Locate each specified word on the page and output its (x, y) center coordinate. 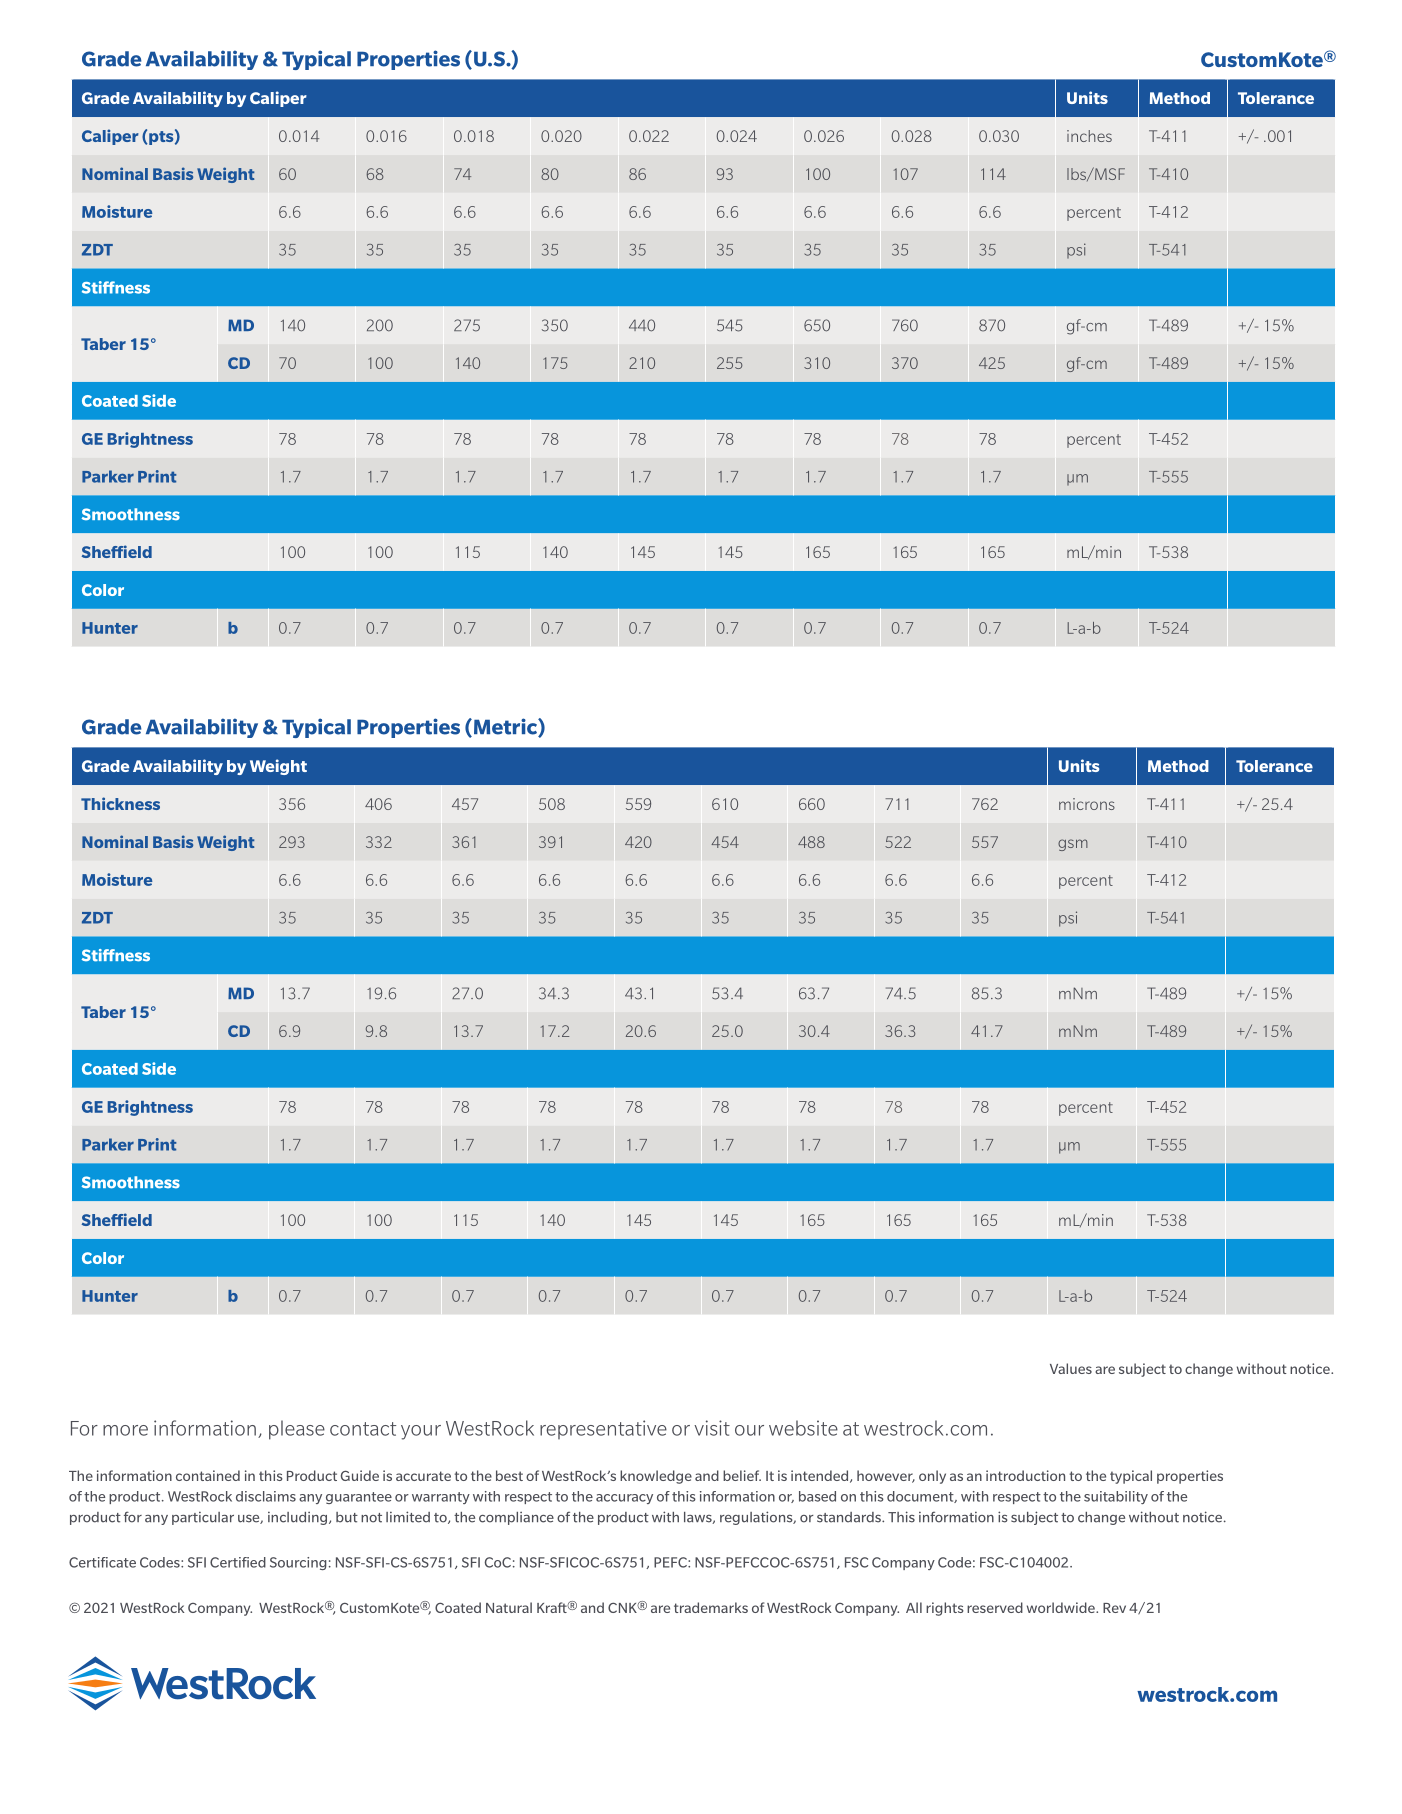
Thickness (120, 803)
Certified (238, 1562)
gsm (1073, 845)
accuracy (624, 1499)
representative (603, 1429)
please (297, 1430)
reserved (995, 1607)
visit (712, 1428)
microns (1087, 804)
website (803, 1428)
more (125, 1430)
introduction (1025, 1475)
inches (1089, 136)
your (421, 1432)
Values (1071, 1368)
